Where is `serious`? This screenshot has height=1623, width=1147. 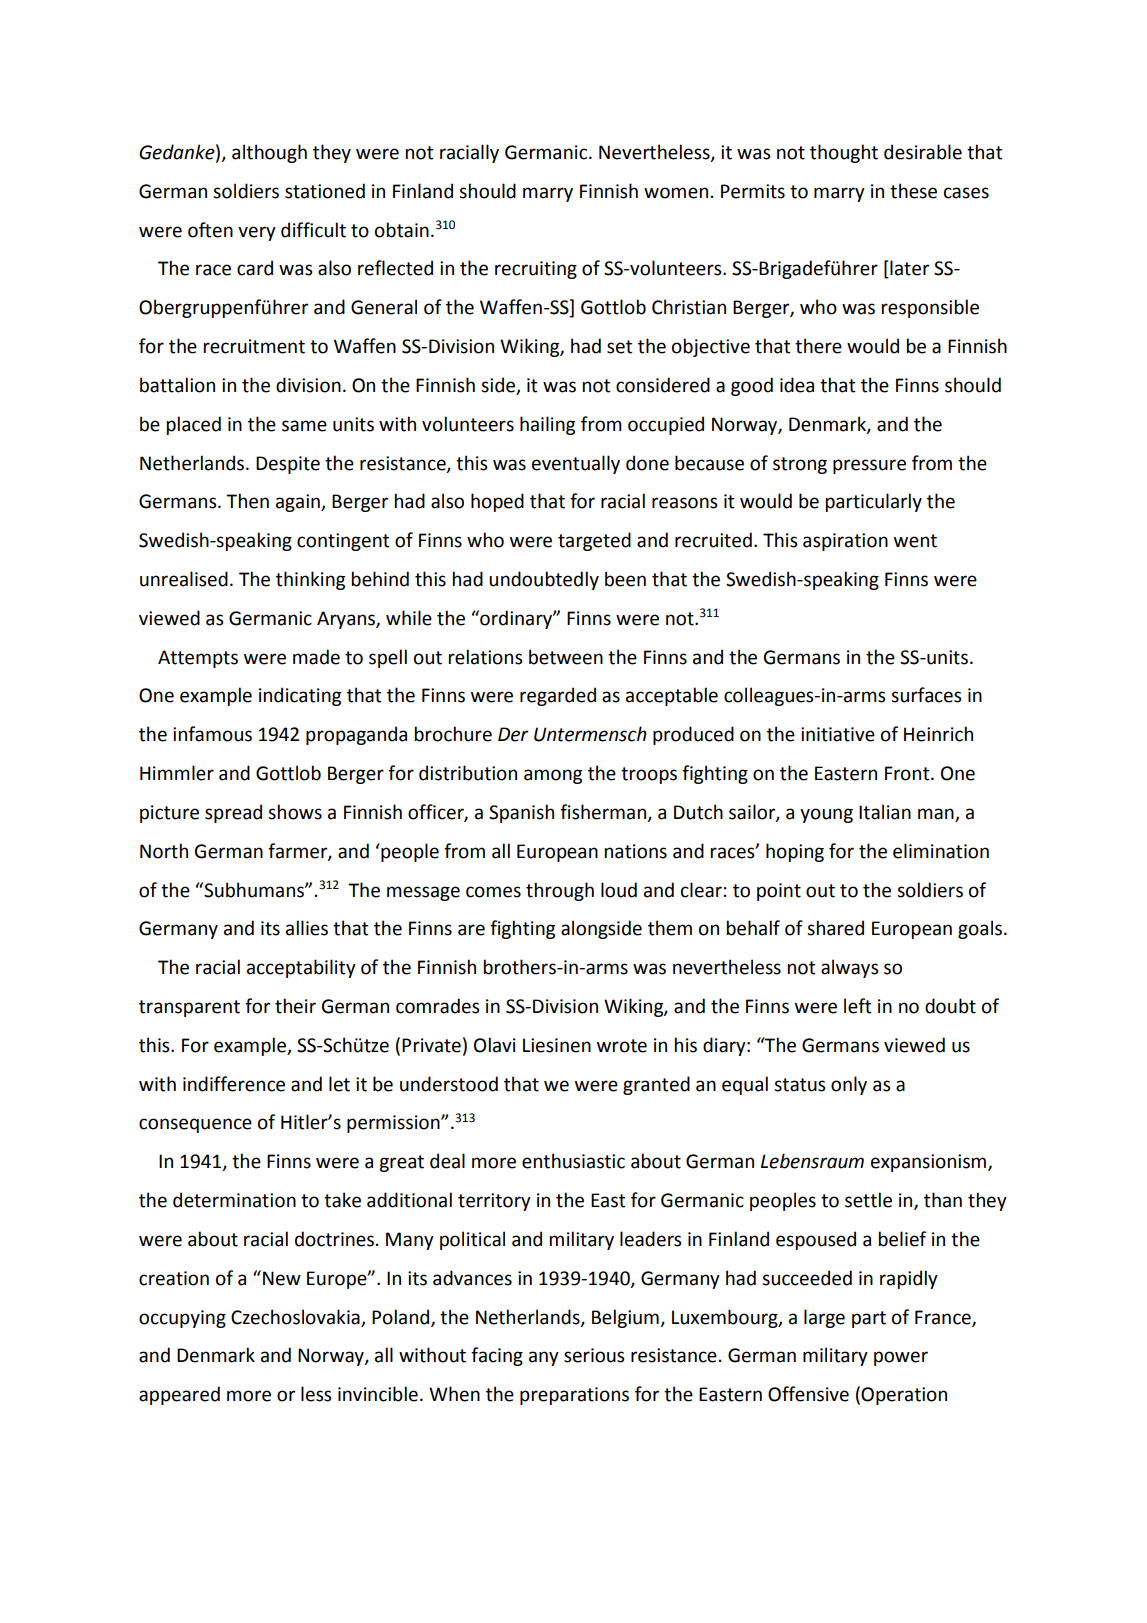
serious is located at coordinates (594, 1355).
